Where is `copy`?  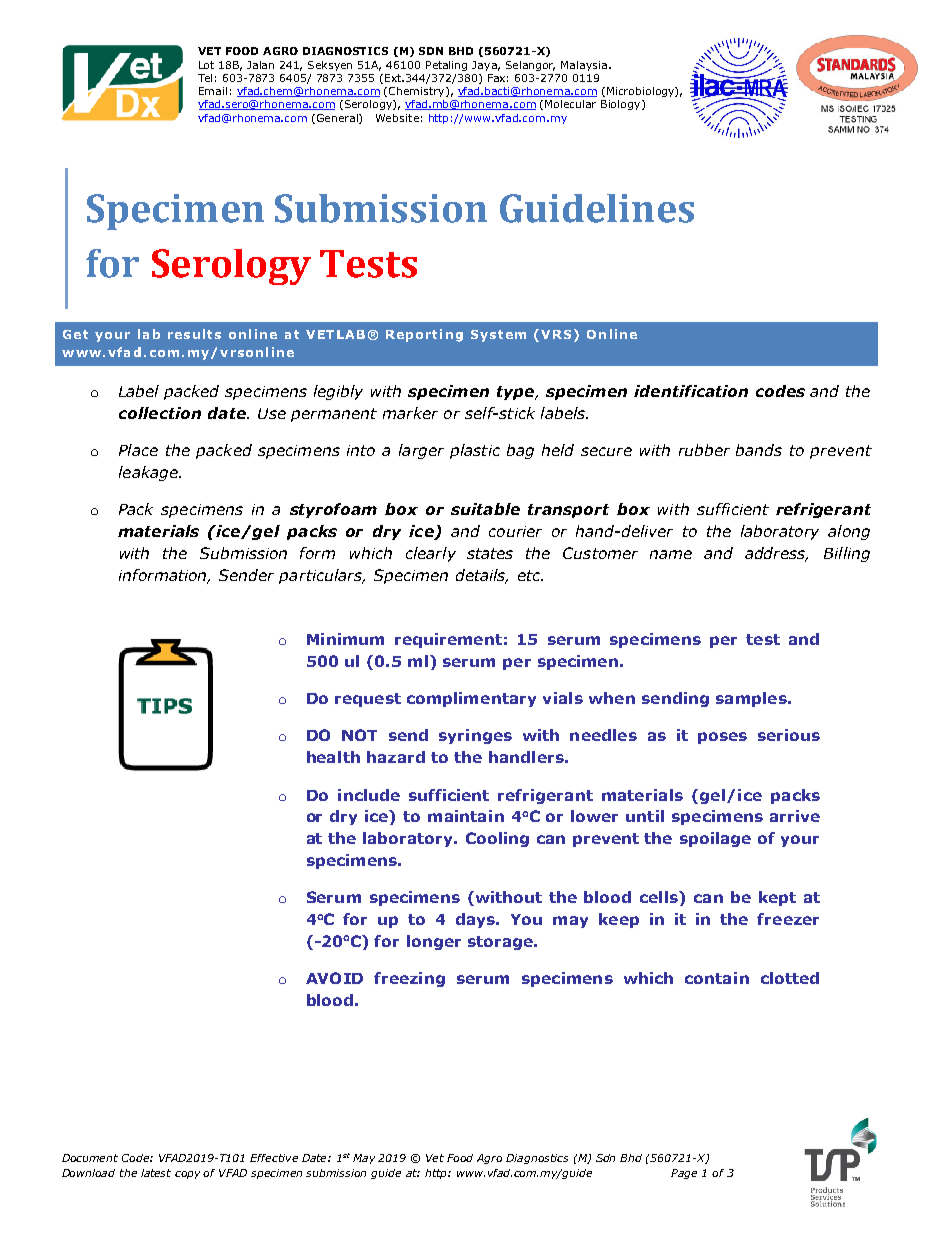 copy is located at coordinates (187, 1175).
